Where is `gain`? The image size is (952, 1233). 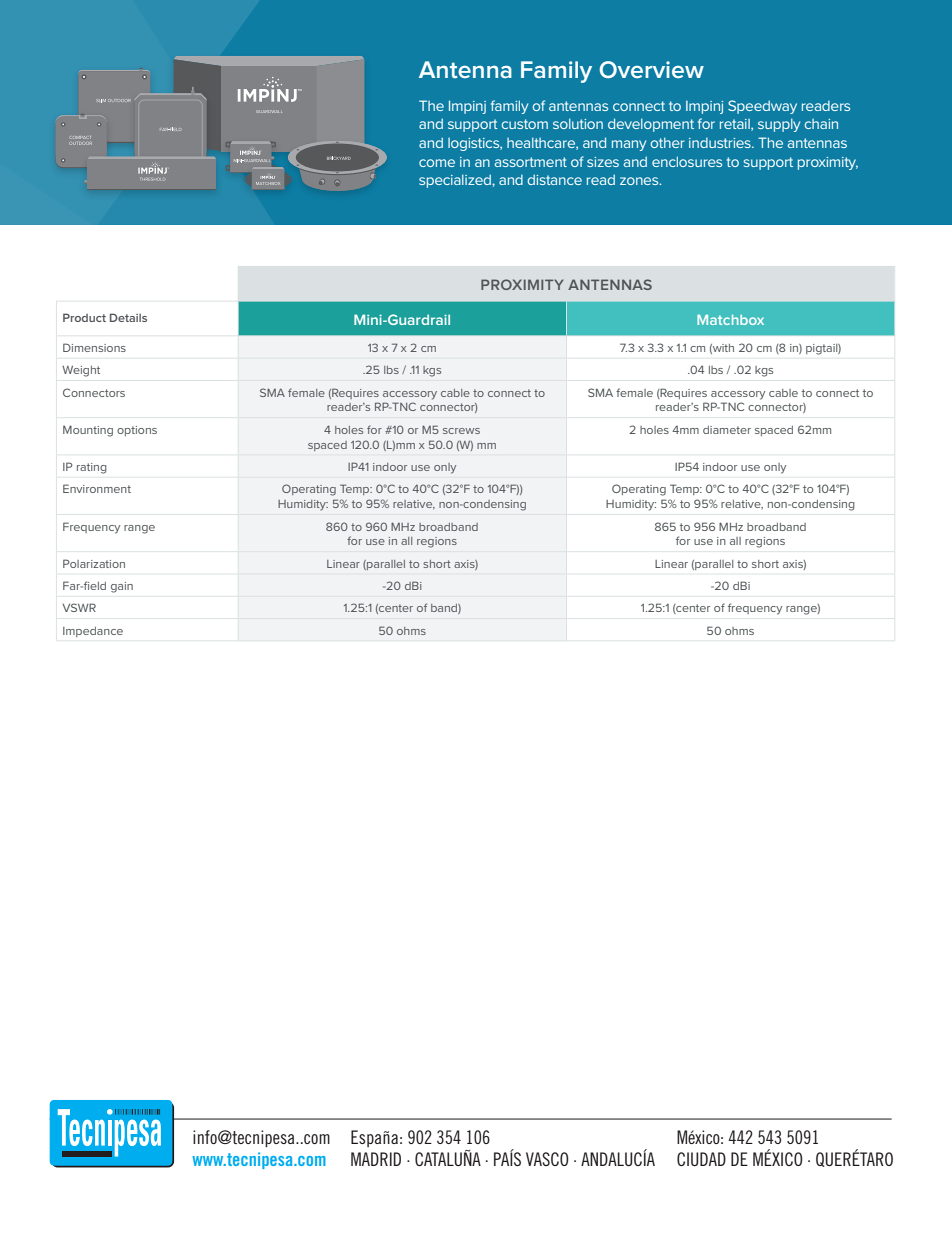 gain is located at coordinates (122, 587).
